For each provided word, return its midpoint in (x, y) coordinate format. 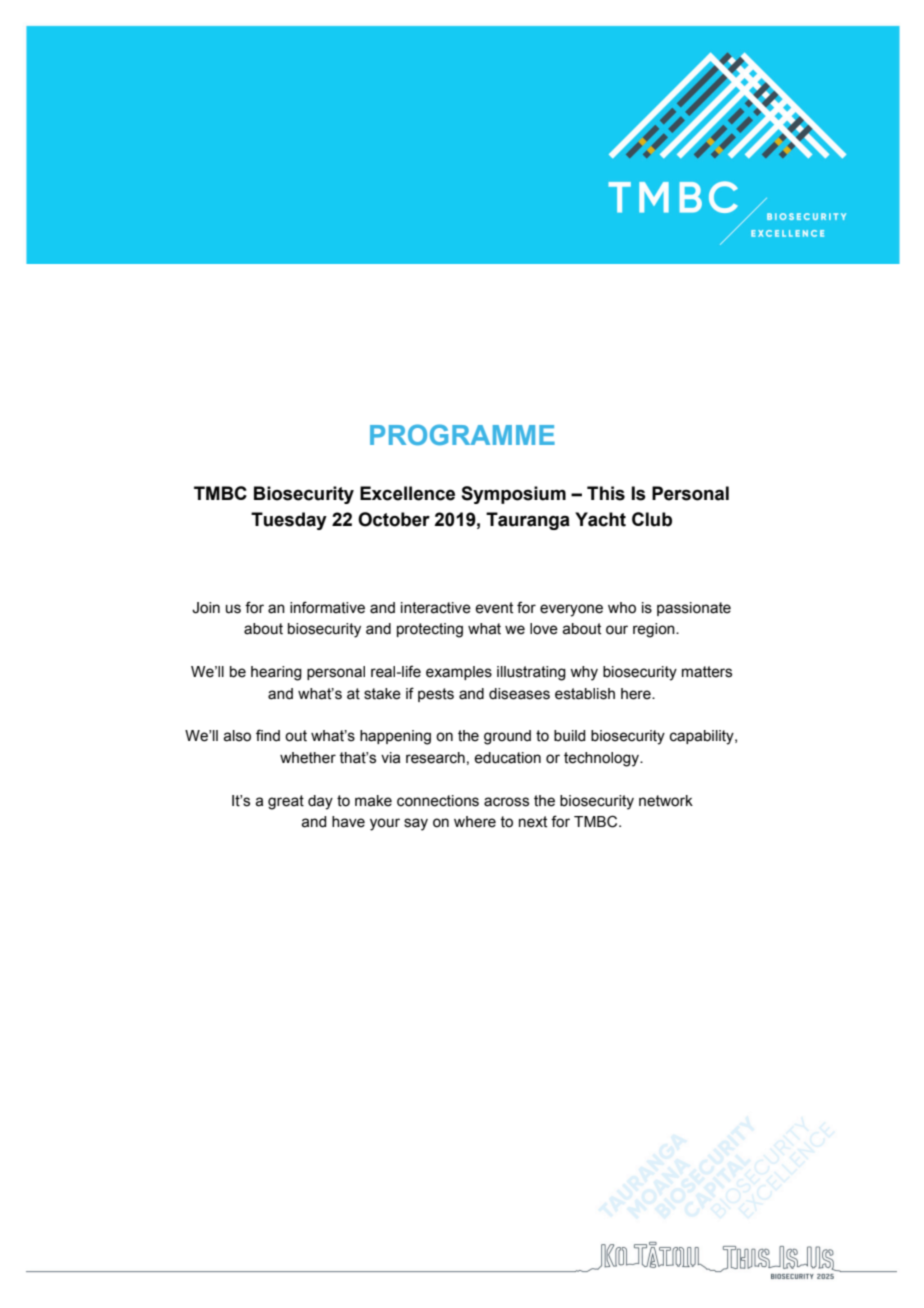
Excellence (407, 493)
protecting (430, 630)
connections (438, 801)
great (286, 802)
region (655, 630)
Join (206, 608)
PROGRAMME (462, 434)
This (606, 493)
